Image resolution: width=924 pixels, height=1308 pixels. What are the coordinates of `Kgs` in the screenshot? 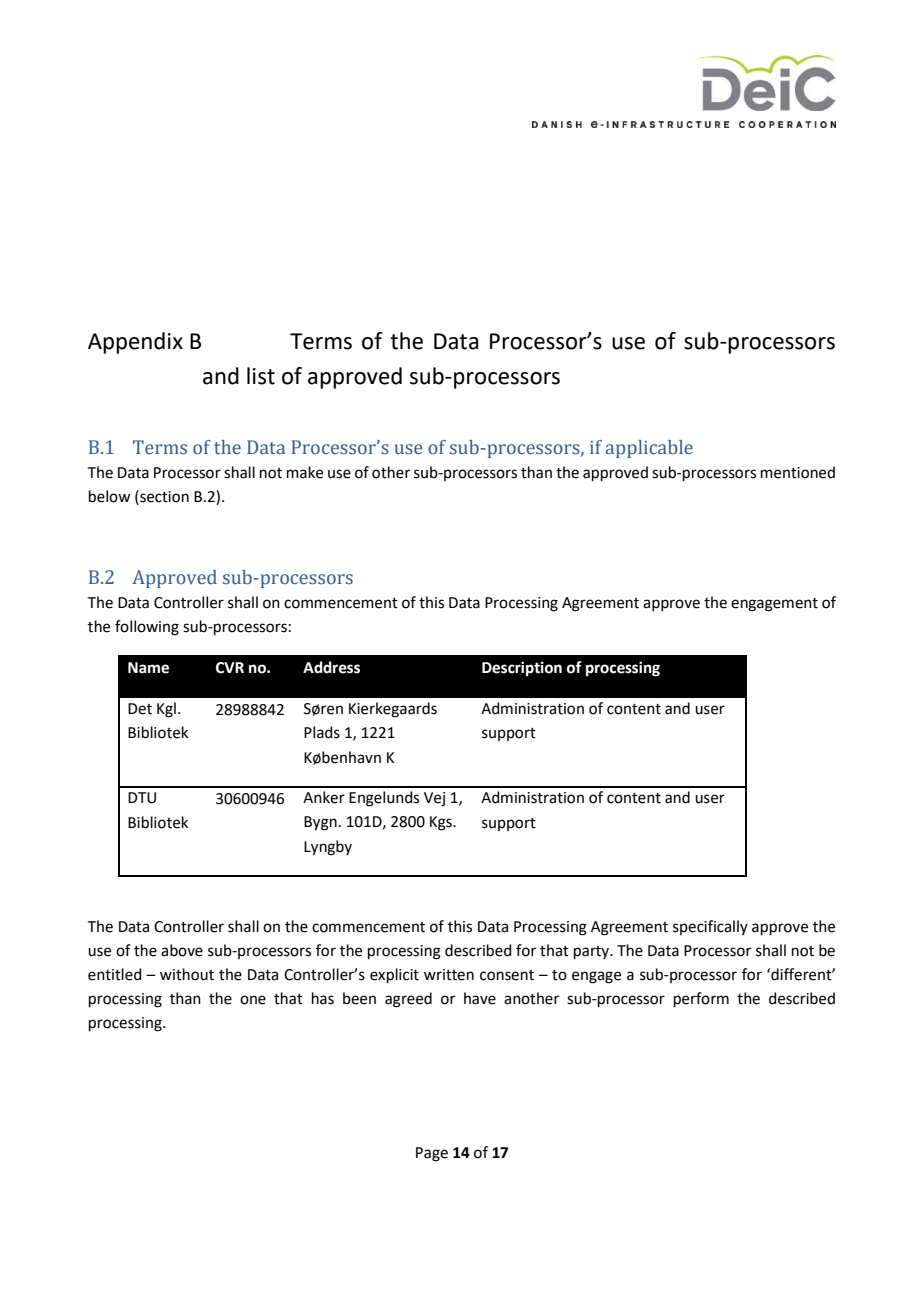 It's located at (442, 823).
